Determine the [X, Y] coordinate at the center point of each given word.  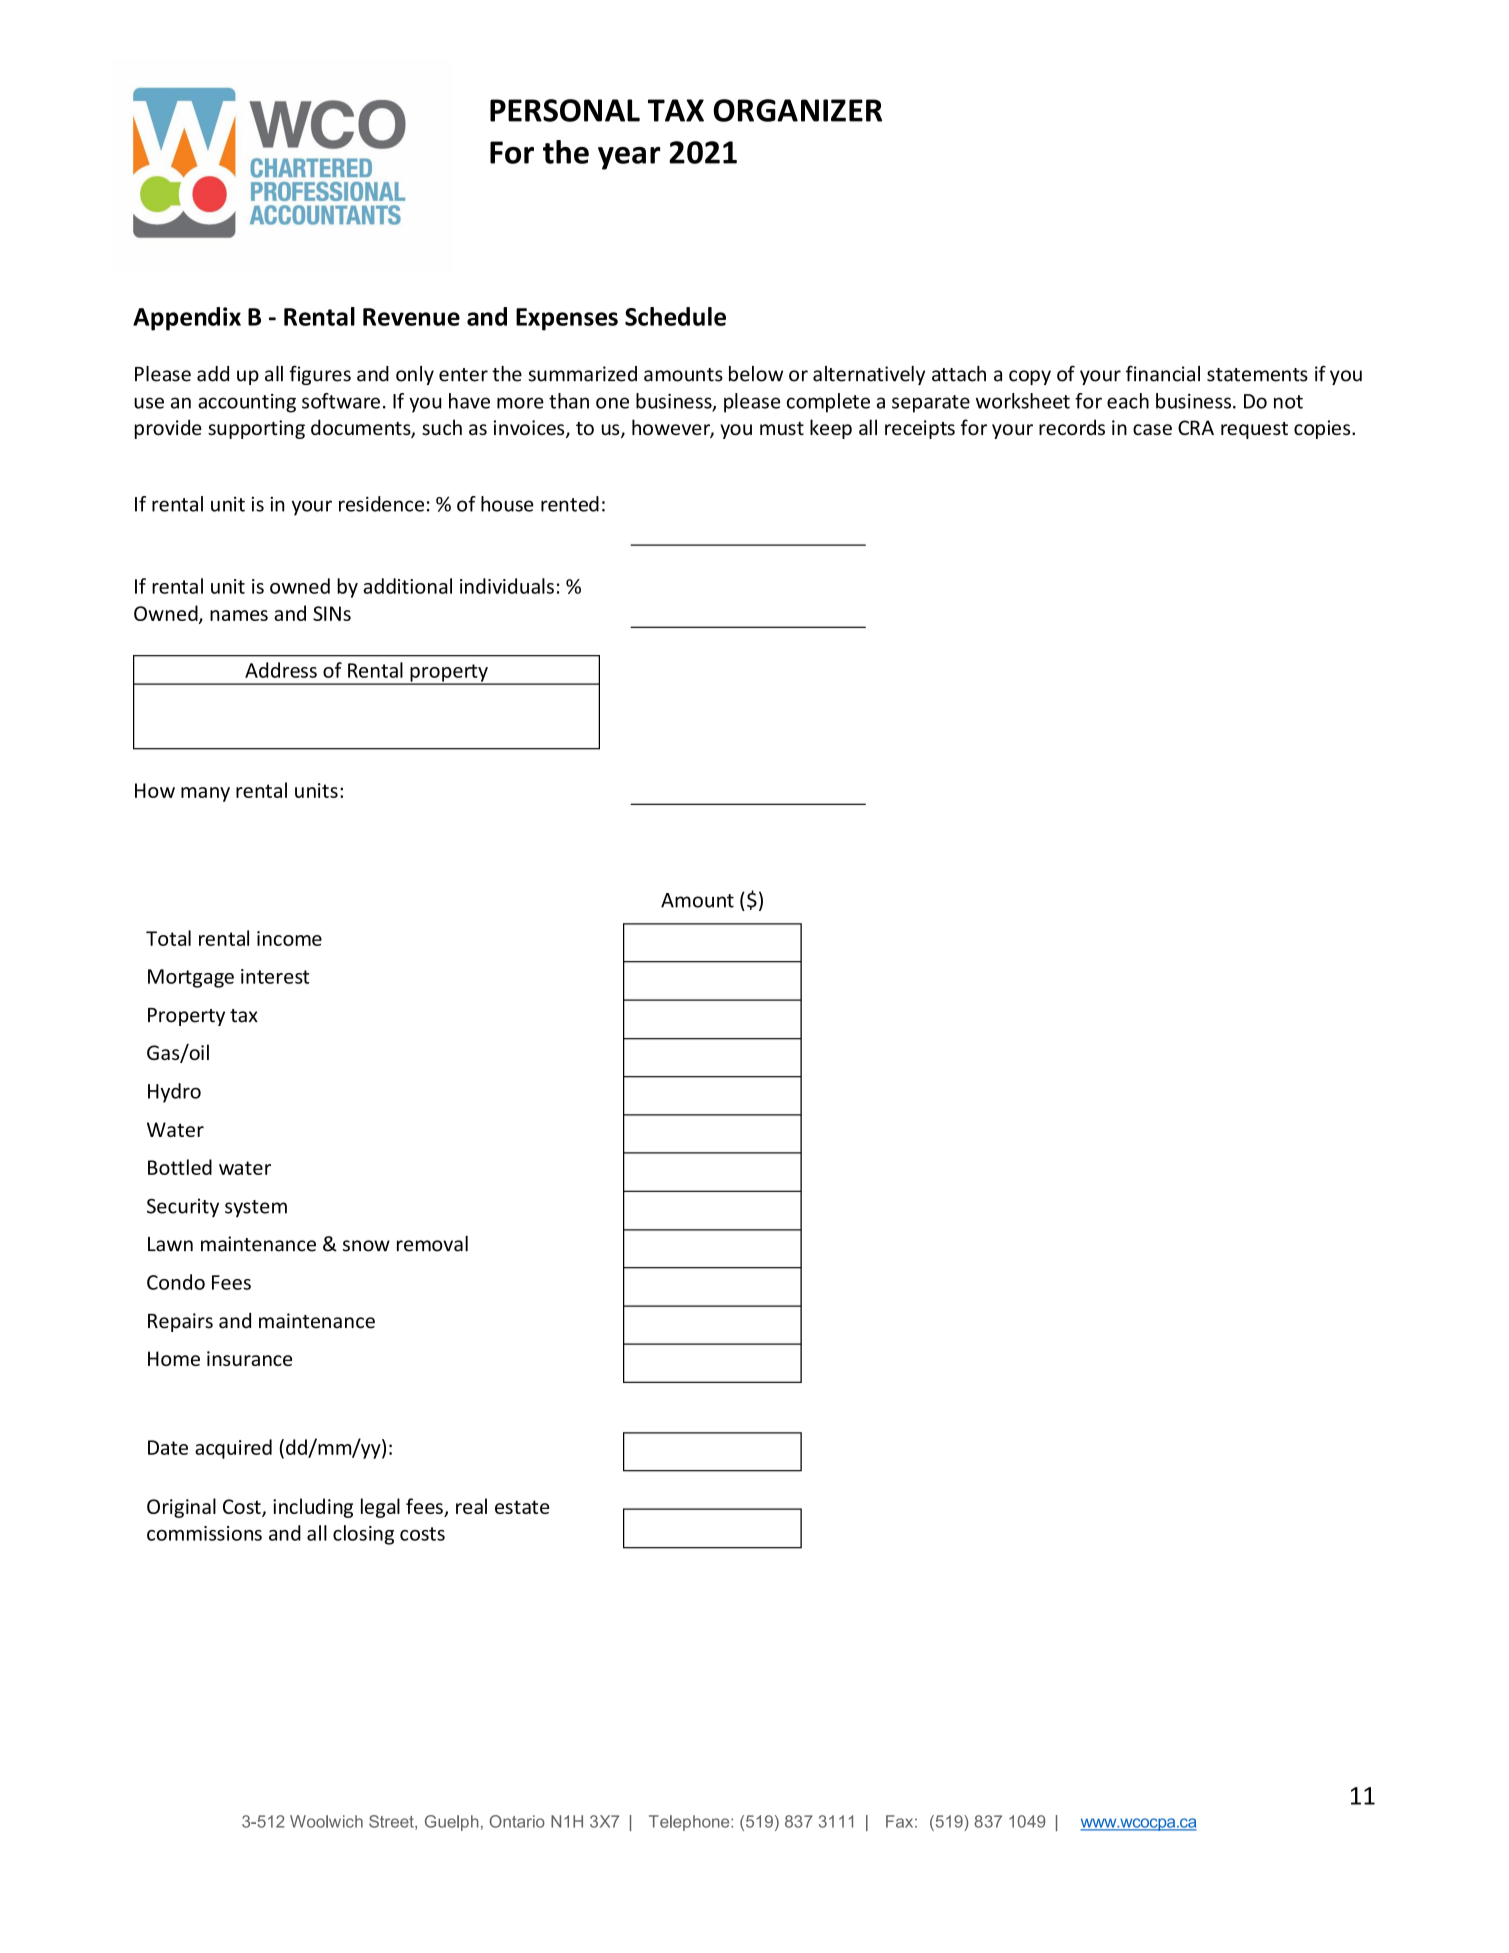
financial [1163, 373]
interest [275, 976]
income [289, 938]
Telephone [690, 1823]
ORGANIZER [797, 110]
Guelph [452, 1823]
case [1152, 429]
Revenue [411, 317]
